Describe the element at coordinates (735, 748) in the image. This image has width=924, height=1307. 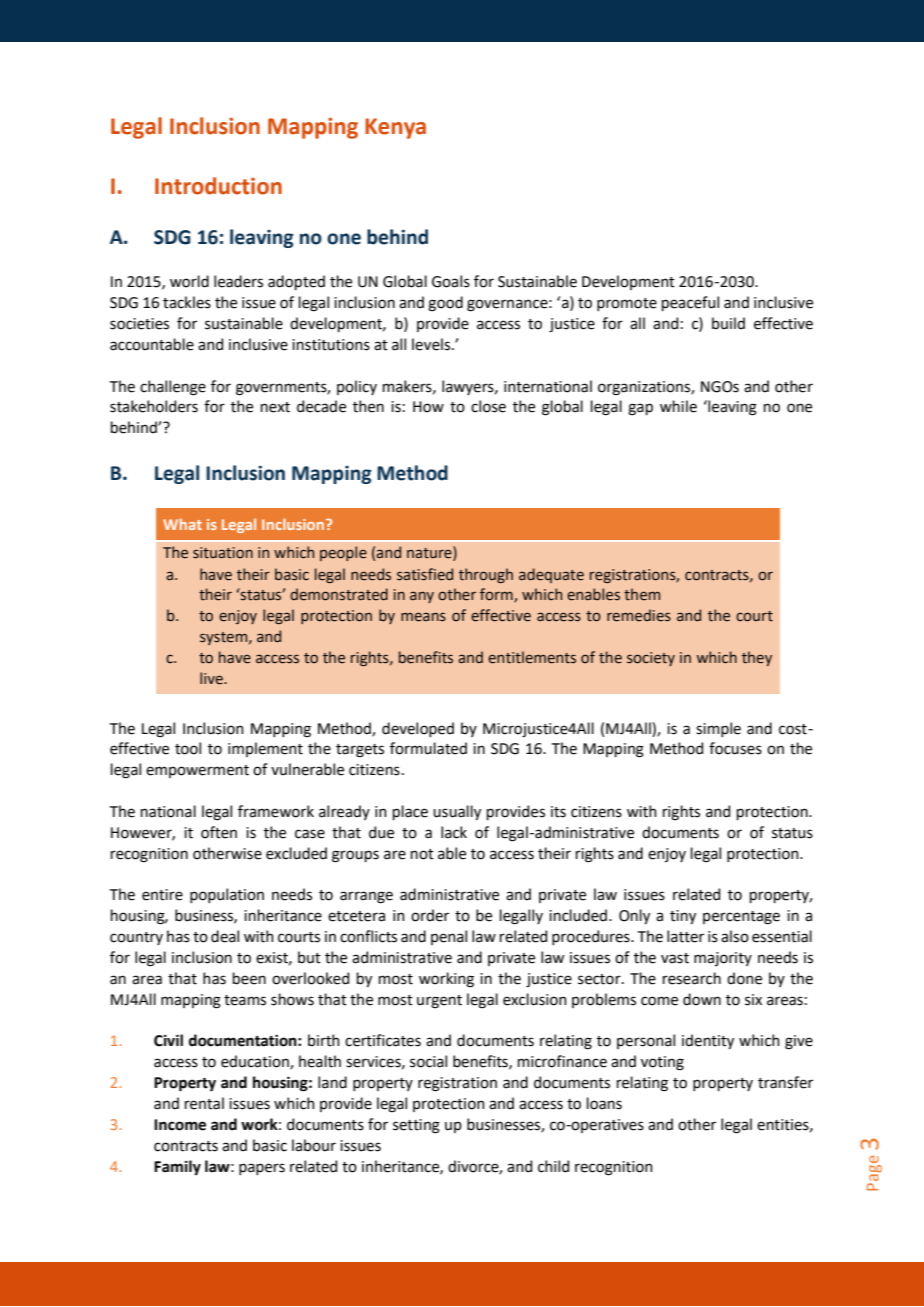
I see `focuses` at that location.
